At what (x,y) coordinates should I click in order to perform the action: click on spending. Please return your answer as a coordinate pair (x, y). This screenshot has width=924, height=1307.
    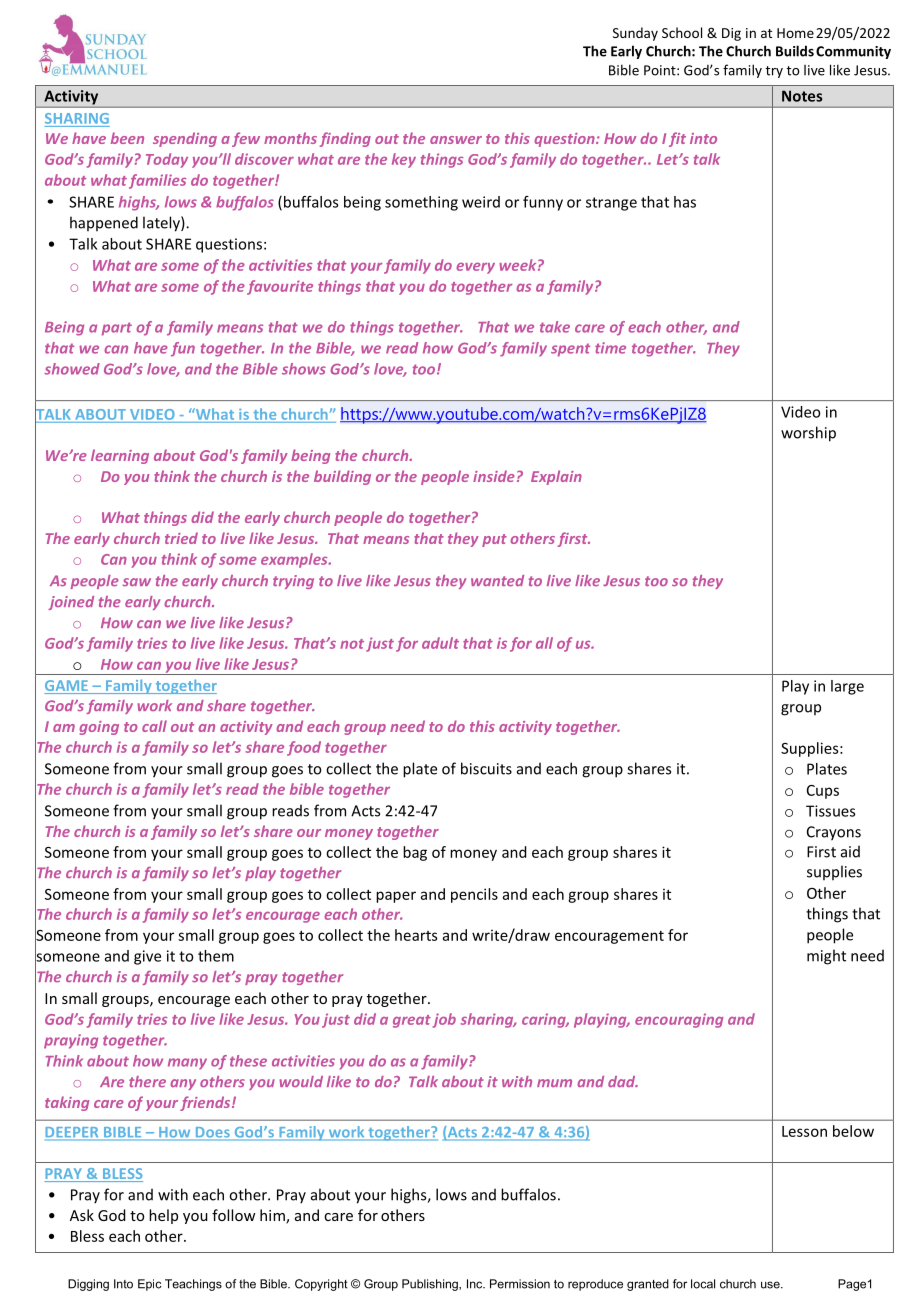
    Looking at the image, I should click on (185, 139).
